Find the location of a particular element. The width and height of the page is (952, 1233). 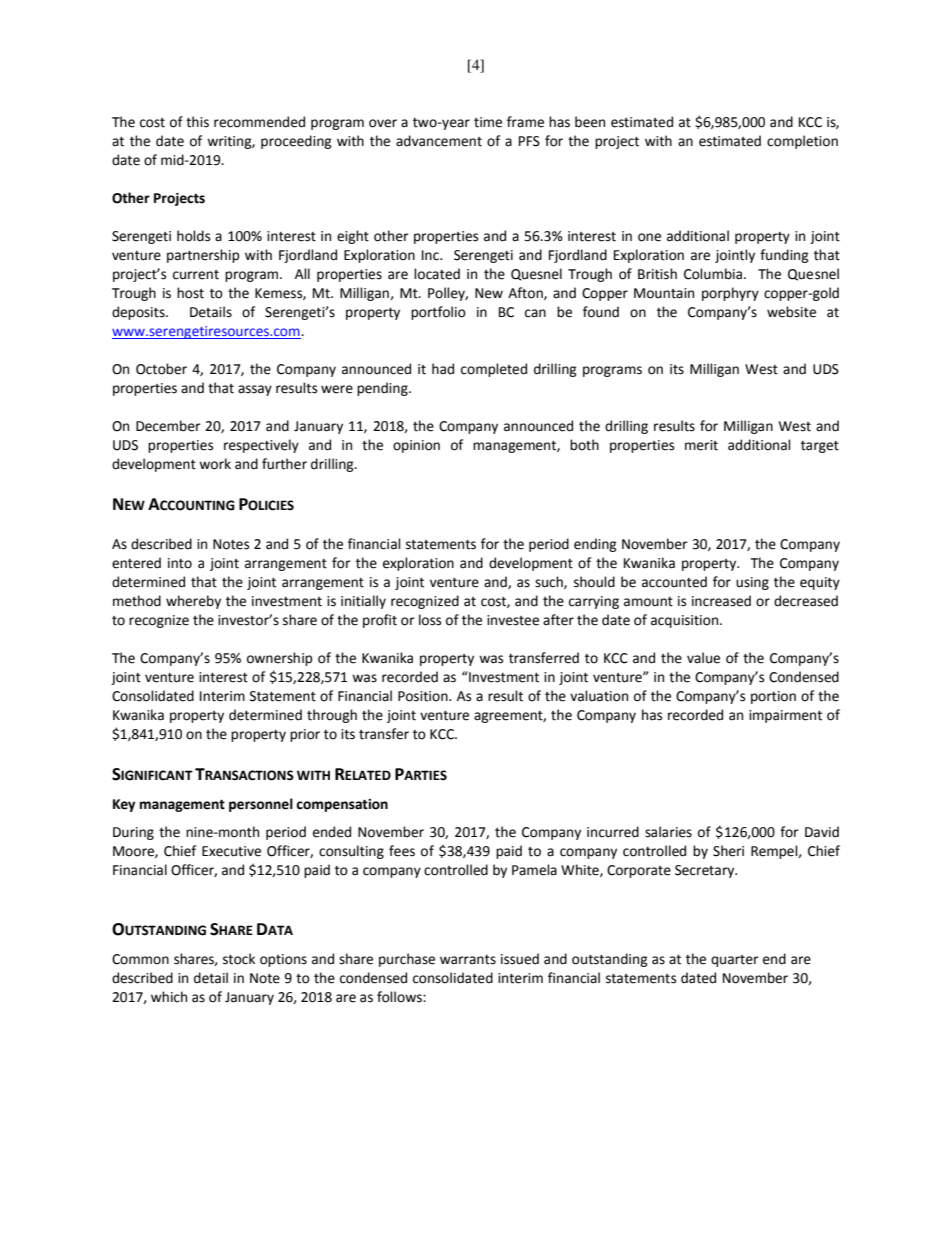

completion is located at coordinates (802, 142).
